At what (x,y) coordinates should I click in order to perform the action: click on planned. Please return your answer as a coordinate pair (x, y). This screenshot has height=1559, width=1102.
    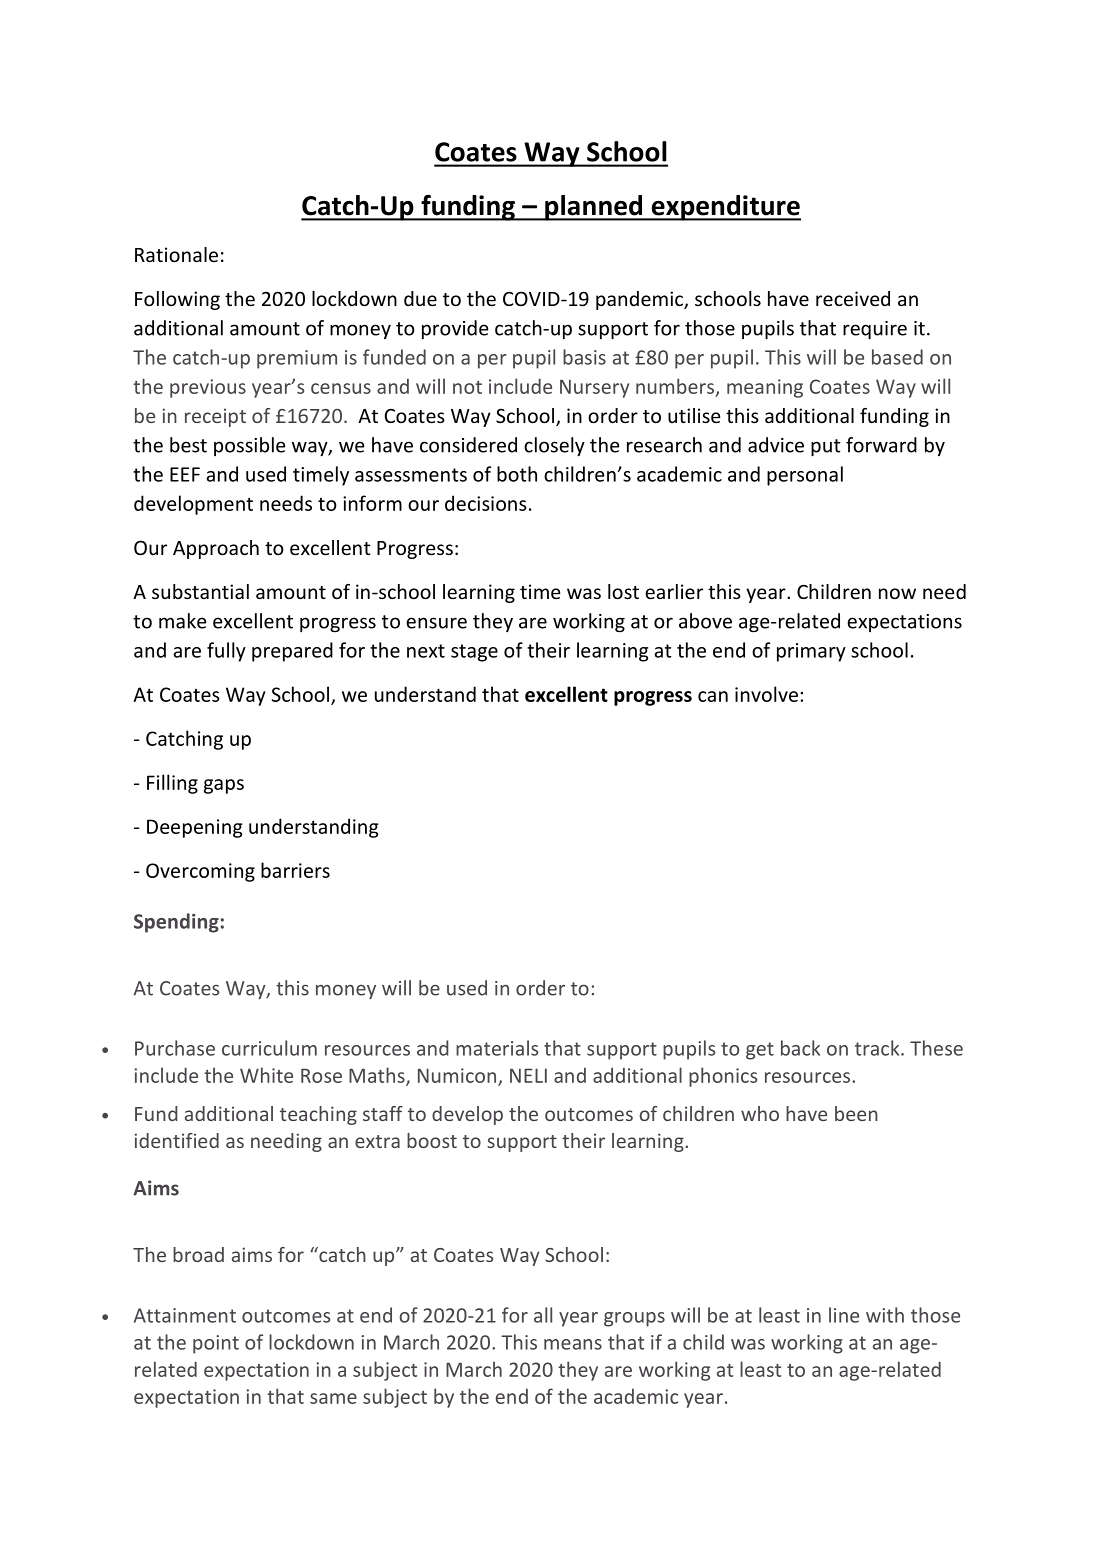
    Looking at the image, I should click on (594, 208).
